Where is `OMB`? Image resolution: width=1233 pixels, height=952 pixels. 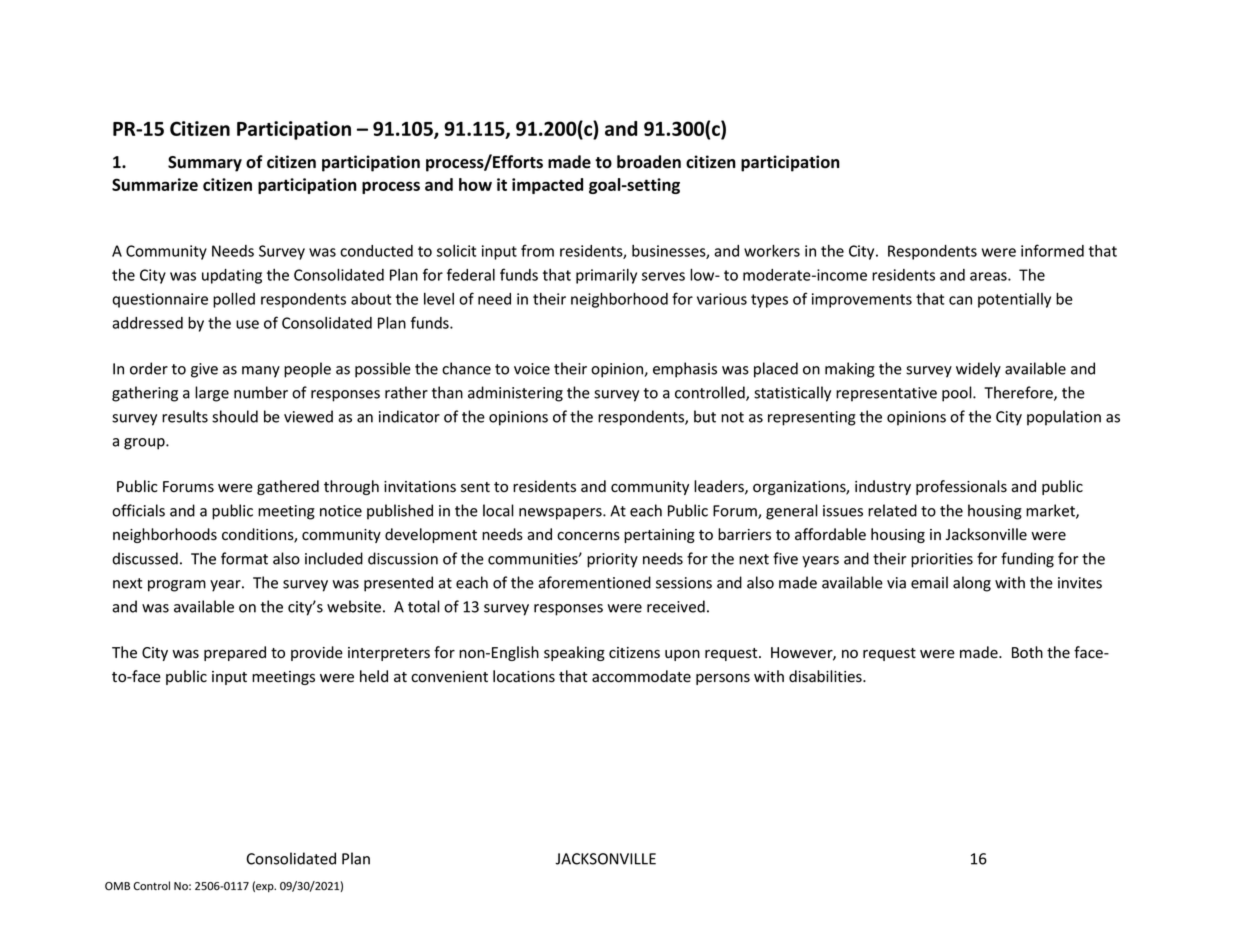 OMB is located at coordinates (117, 886).
